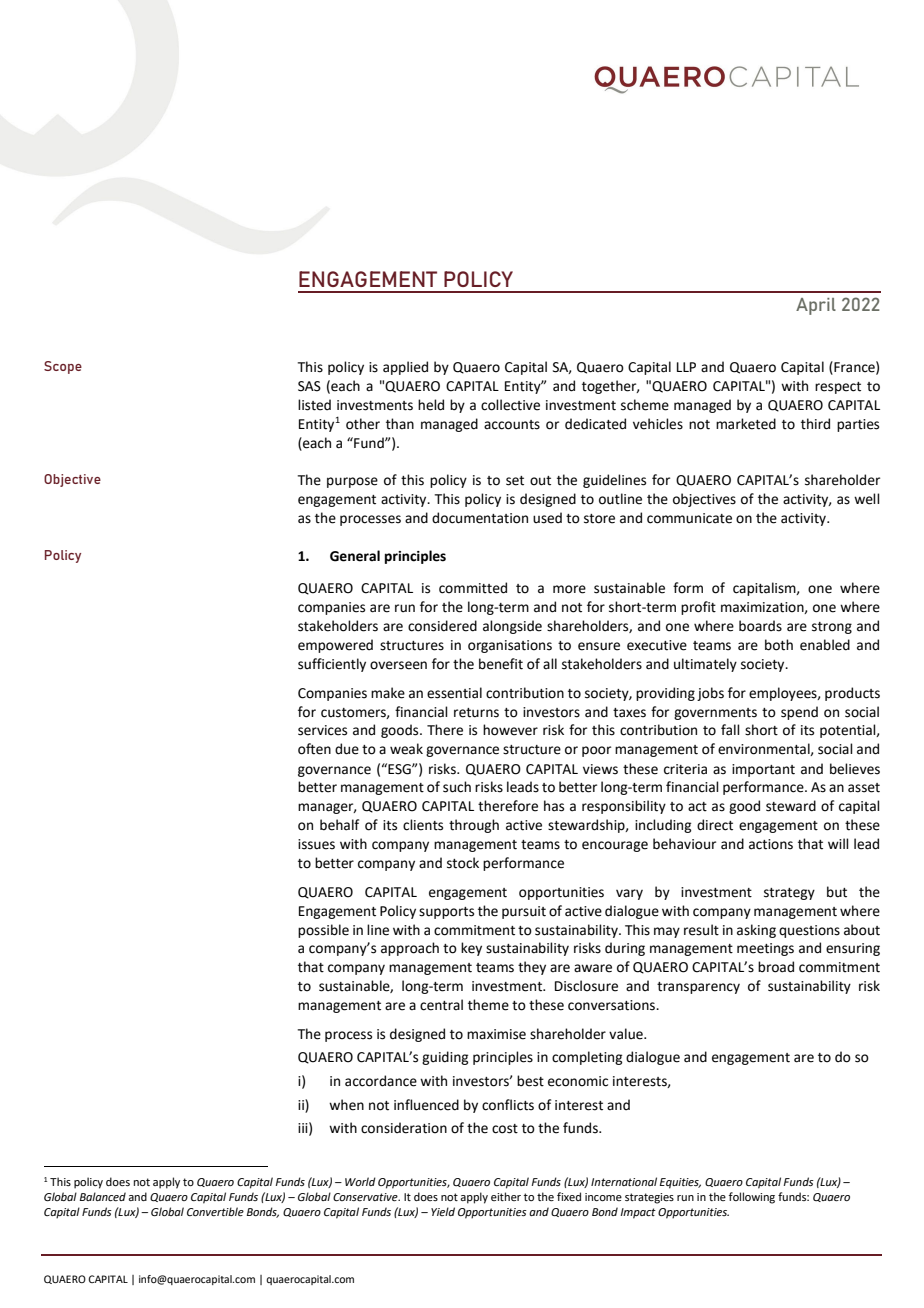 The width and height of the screenshot is (924, 1308). What do you see at coordinates (763, 770) in the screenshot?
I see `important` at bounding box center [763, 770].
